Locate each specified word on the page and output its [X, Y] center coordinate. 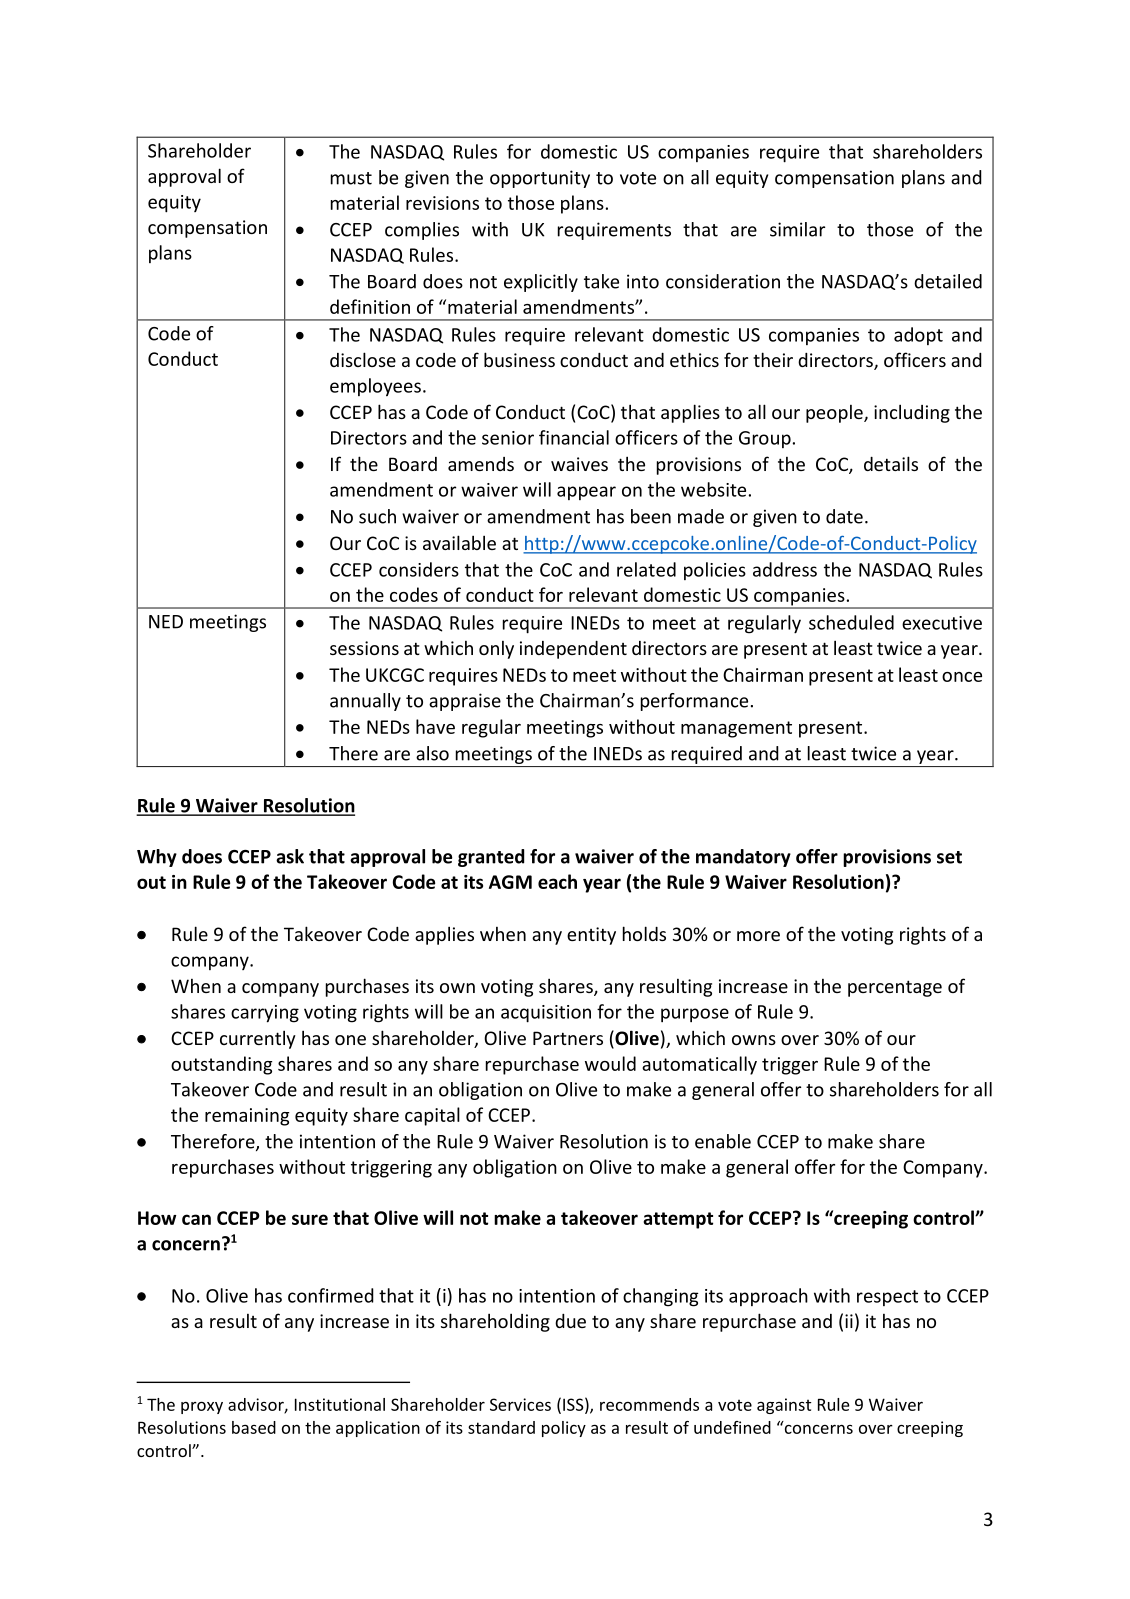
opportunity [540, 179]
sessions [364, 648]
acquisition [546, 1014]
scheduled [851, 622]
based [254, 1427]
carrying [265, 1014]
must [351, 178]
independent [573, 650]
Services [520, 1404]
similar [797, 229]
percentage [895, 988]
